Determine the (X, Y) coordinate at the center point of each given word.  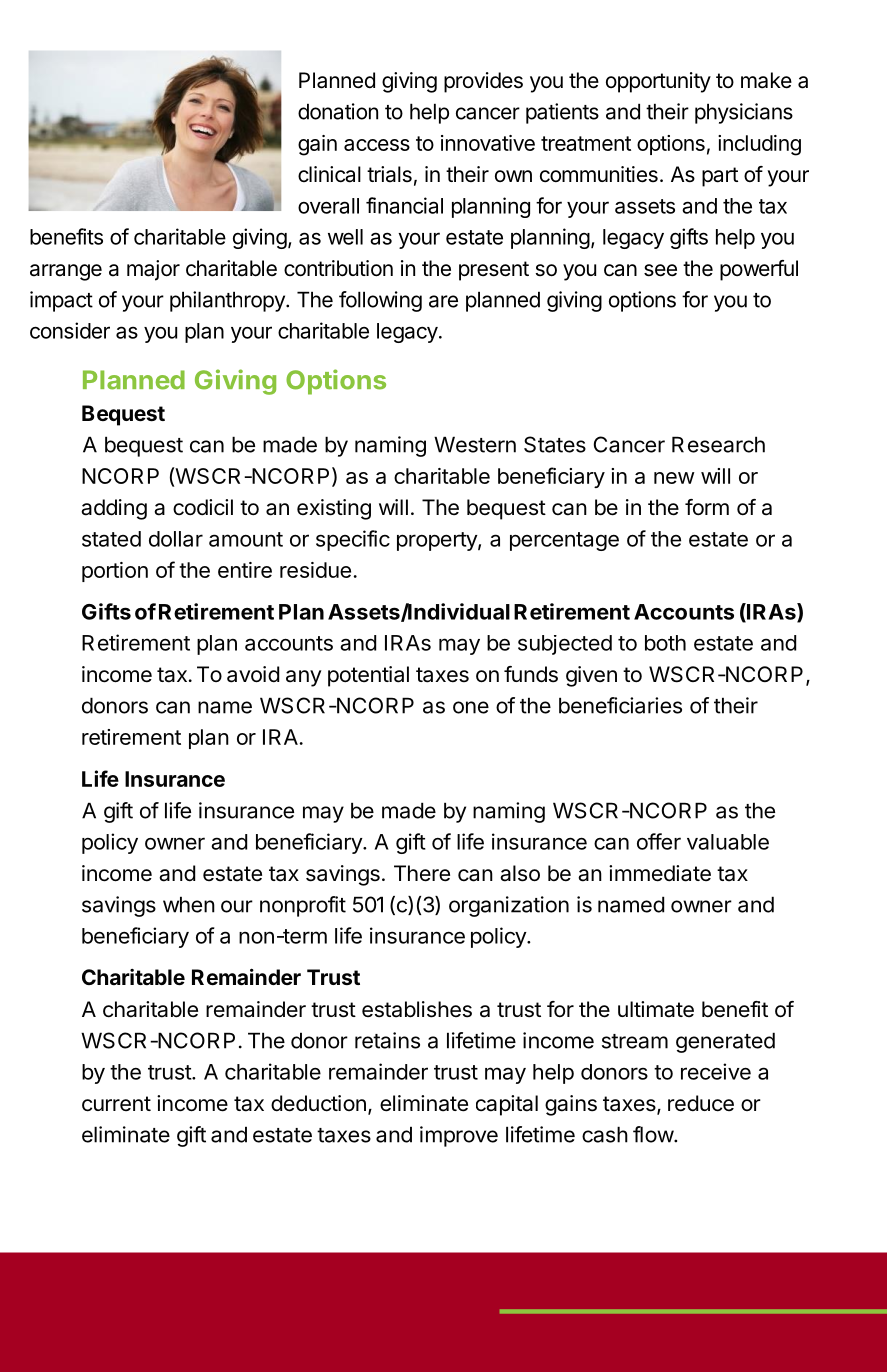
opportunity (658, 82)
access (377, 145)
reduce (701, 1103)
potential (368, 676)
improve (459, 1136)
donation (338, 111)
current (116, 1104)
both (665, 643)
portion (115, 572)
